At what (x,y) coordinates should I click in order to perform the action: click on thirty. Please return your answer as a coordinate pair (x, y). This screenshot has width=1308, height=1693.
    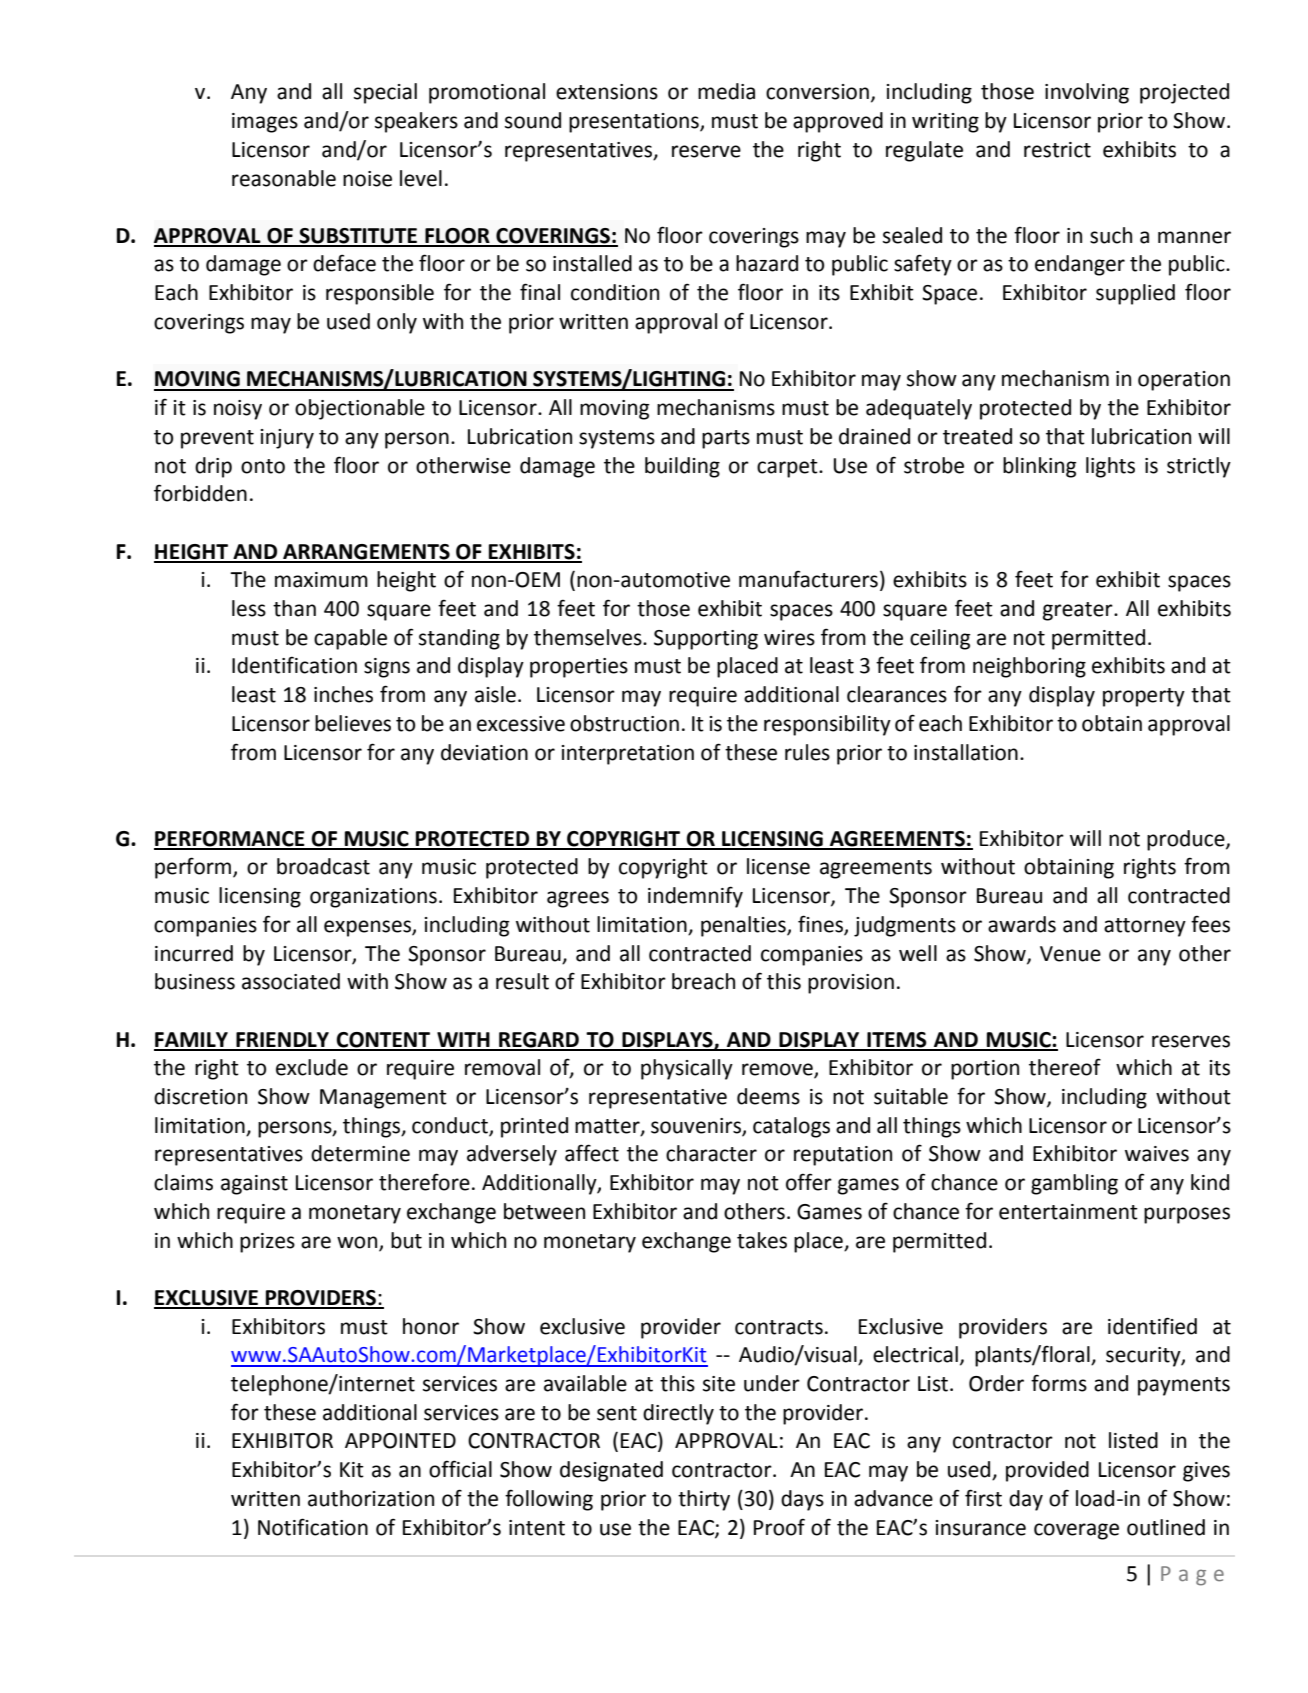
    Looking at the image, I should click on (704, 1500).
